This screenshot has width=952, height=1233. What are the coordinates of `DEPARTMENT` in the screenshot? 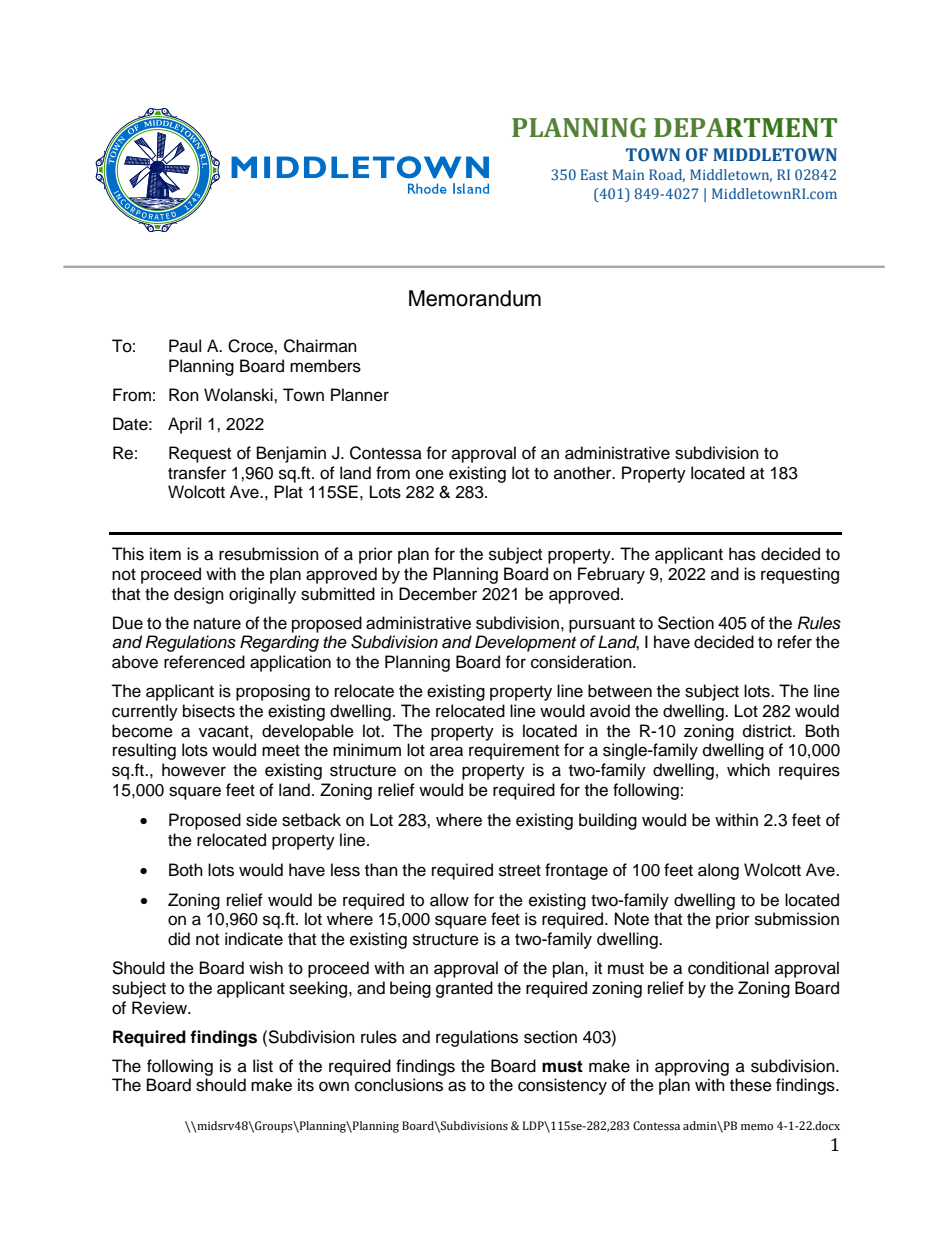 It's located at (745, 127).
